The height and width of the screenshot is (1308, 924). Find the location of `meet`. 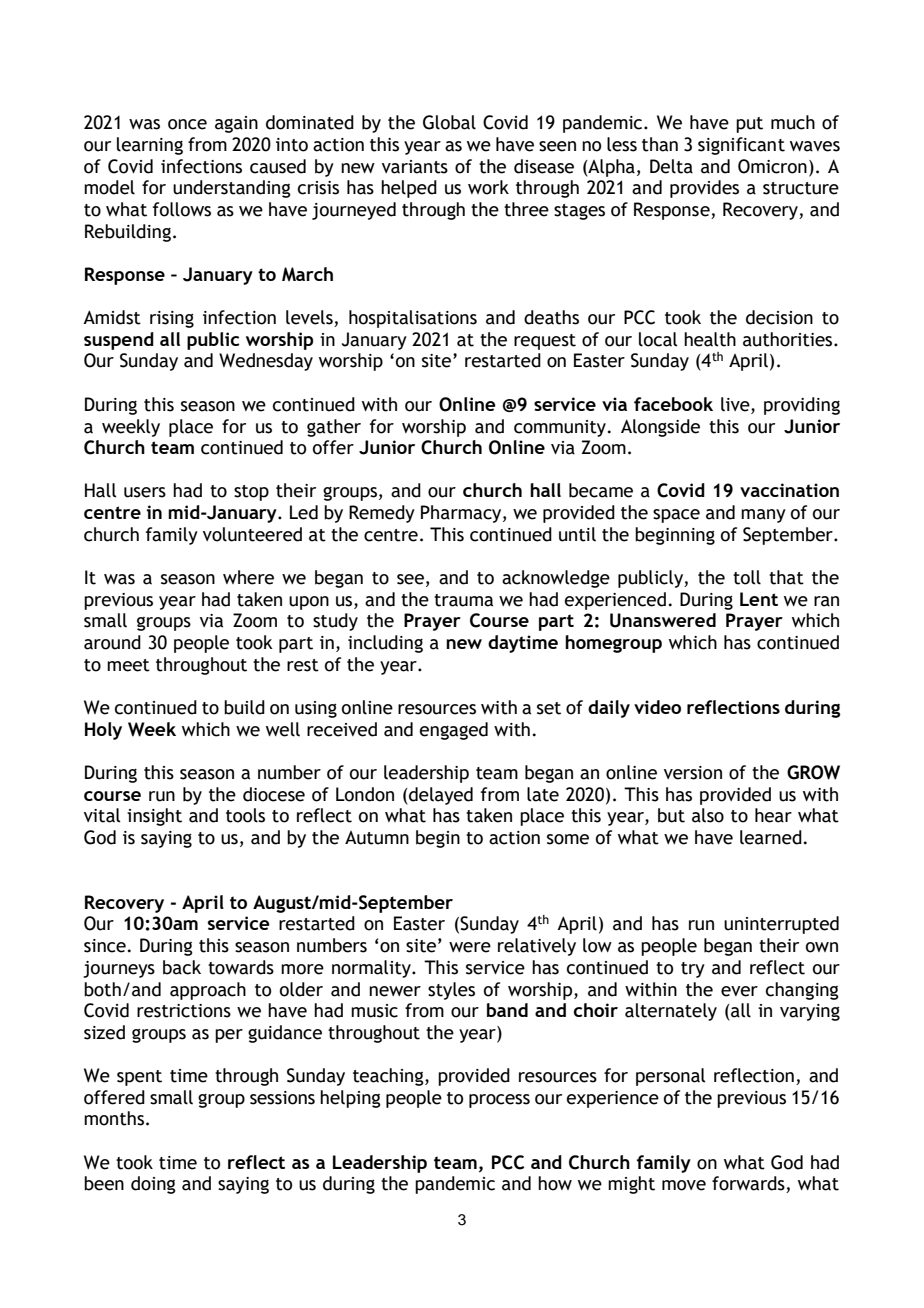

meet is located at coordinates (128, 665).
